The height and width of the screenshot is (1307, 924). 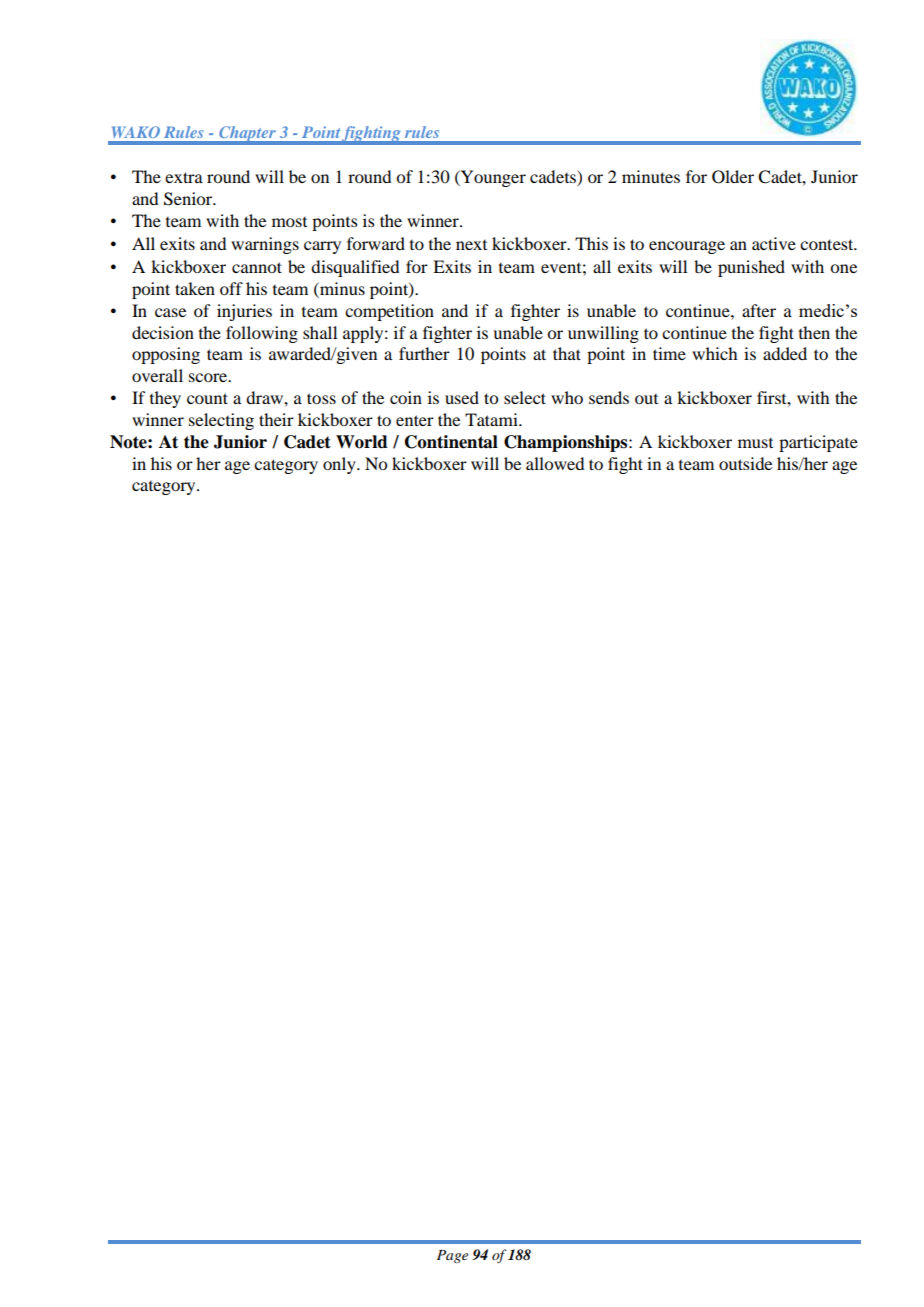 What do you see at coordinates (818, 443) in the screenshot?
I see `participate` at bounding box center [818, 443].
